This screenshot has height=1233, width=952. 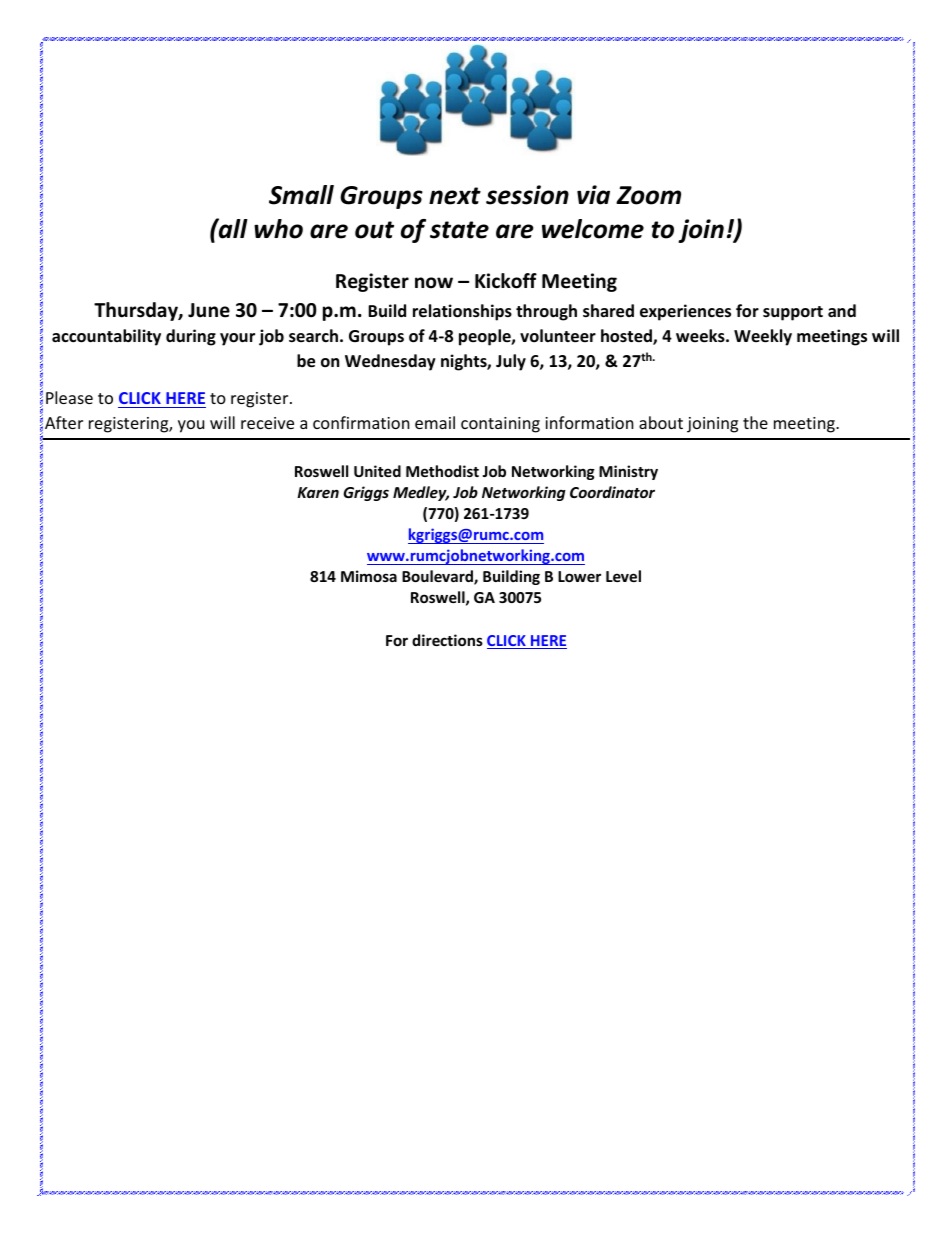 What do you see at coordinates (434, 283) in the screenshot?
I see `now` at bounding box center [434, 283].
